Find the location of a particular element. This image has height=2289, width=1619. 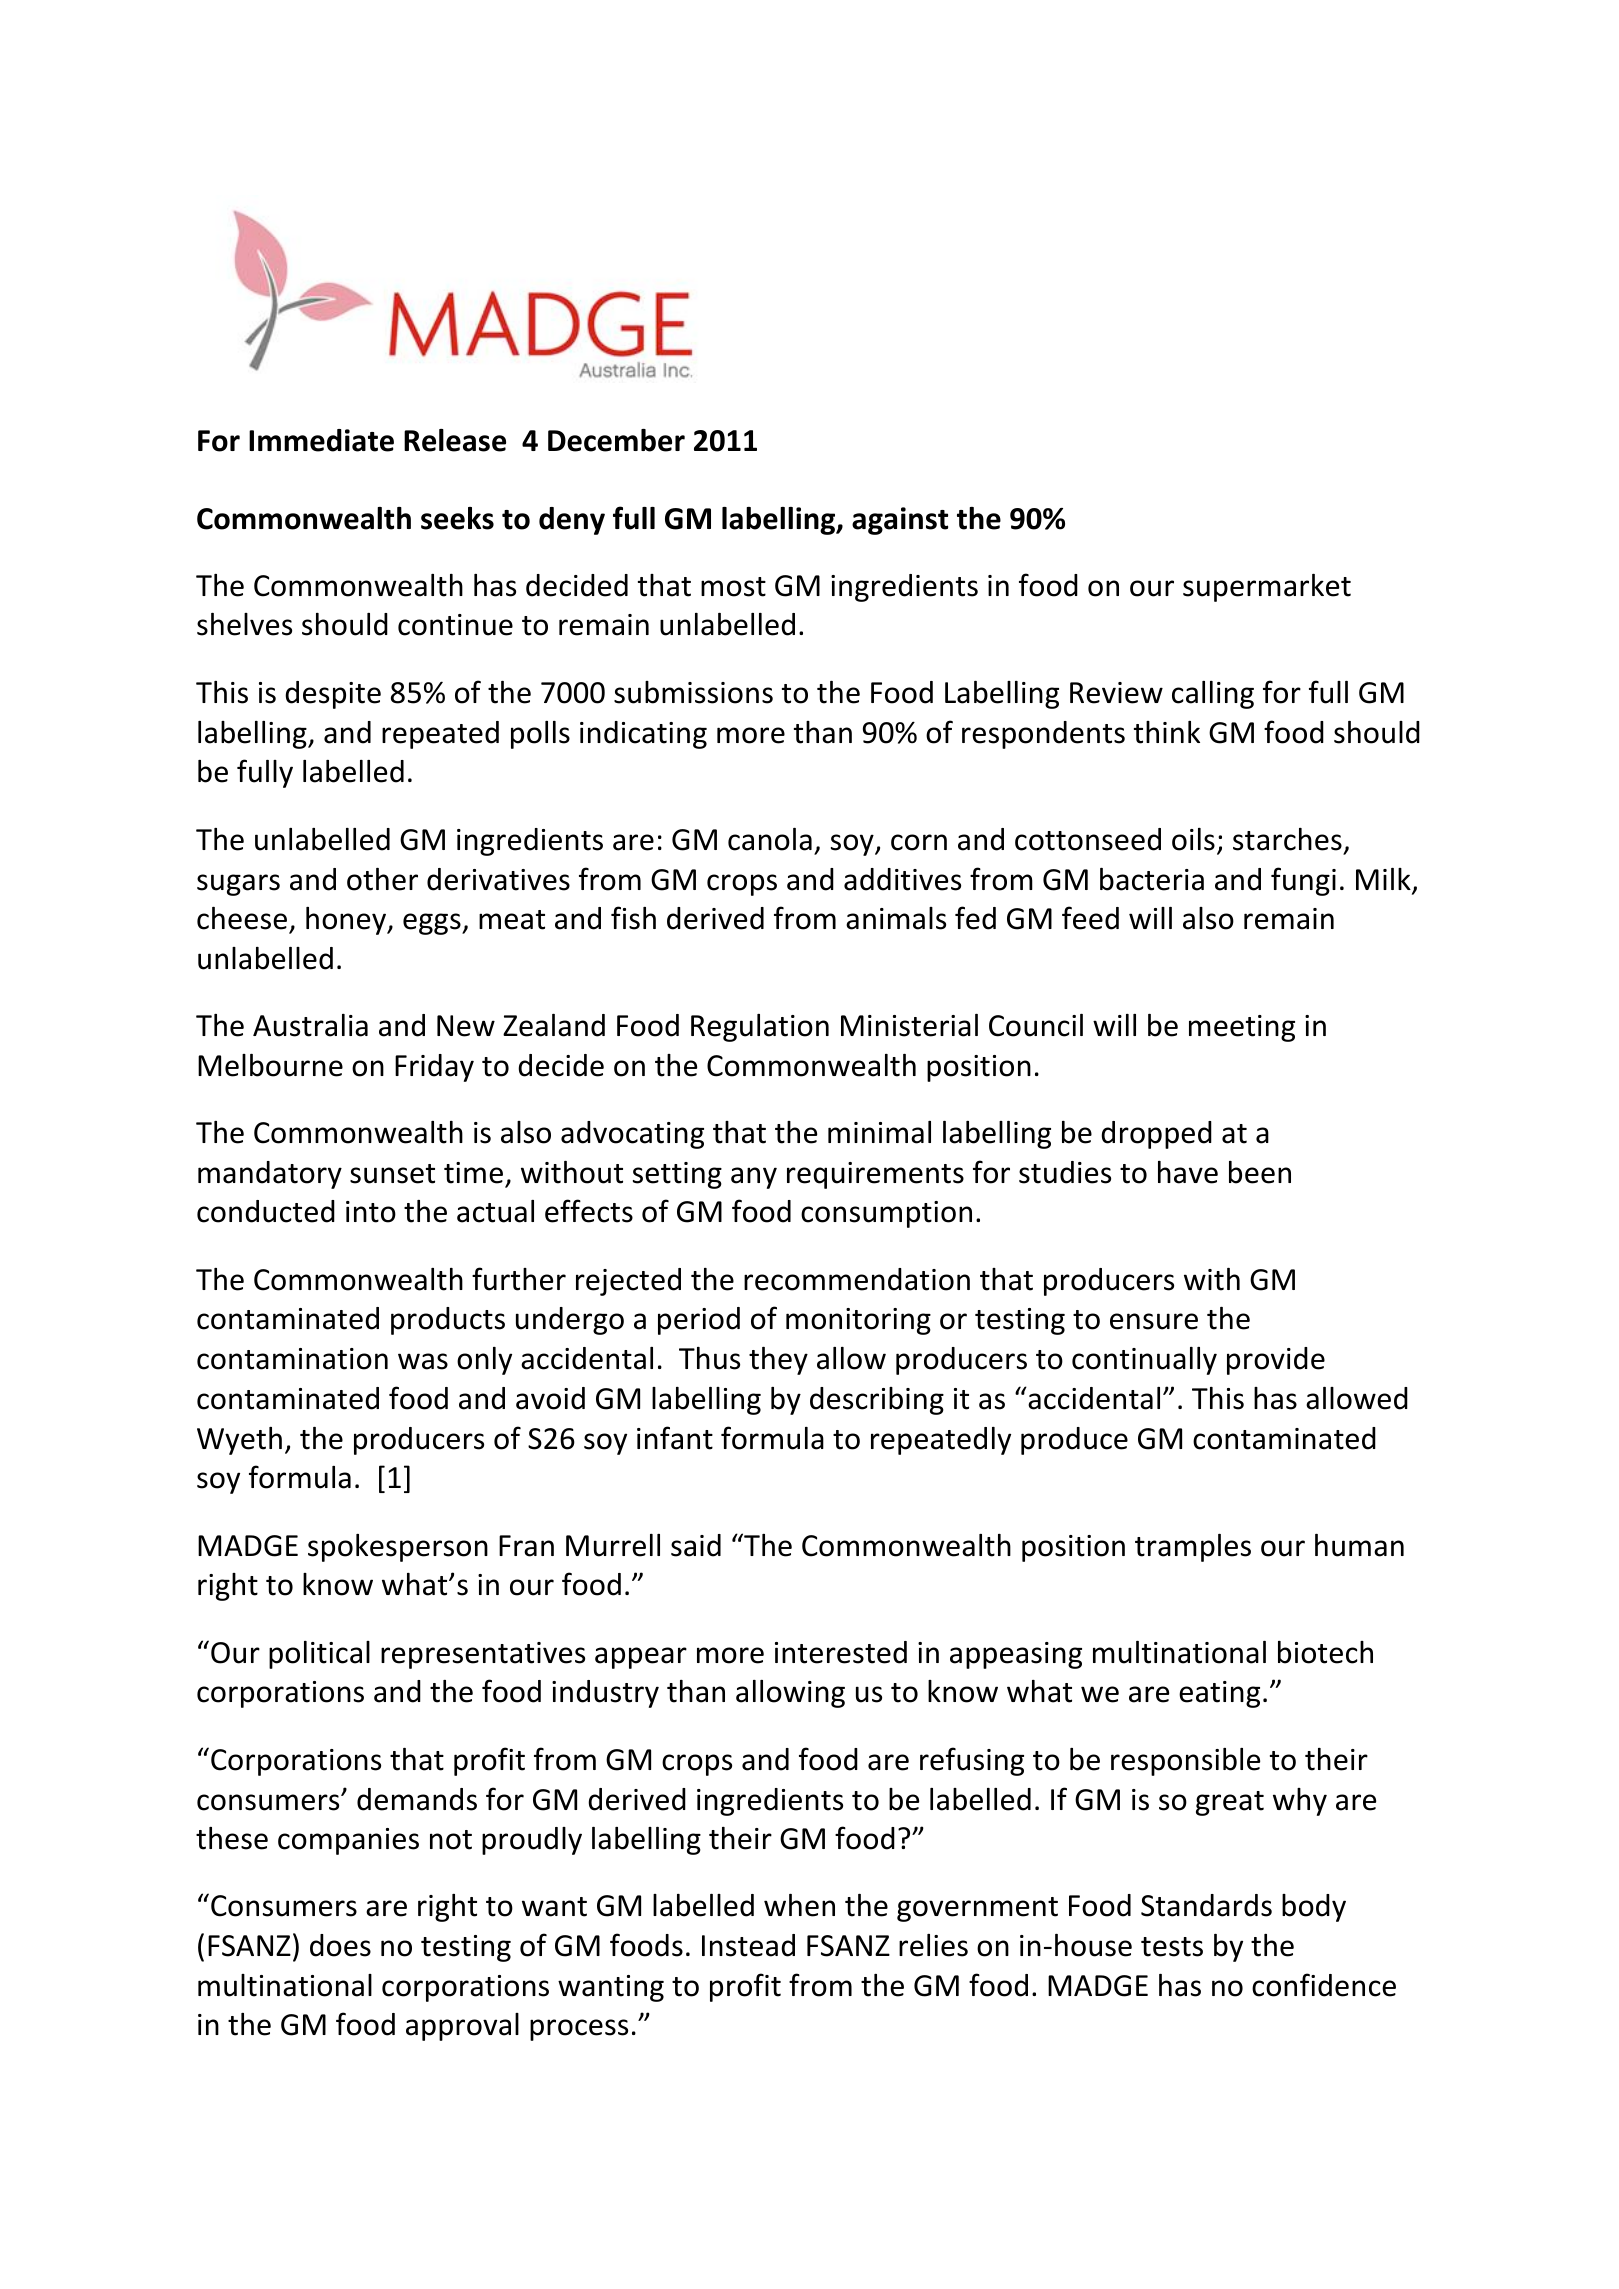

meeting is located at coordinates (1242, 1028).
